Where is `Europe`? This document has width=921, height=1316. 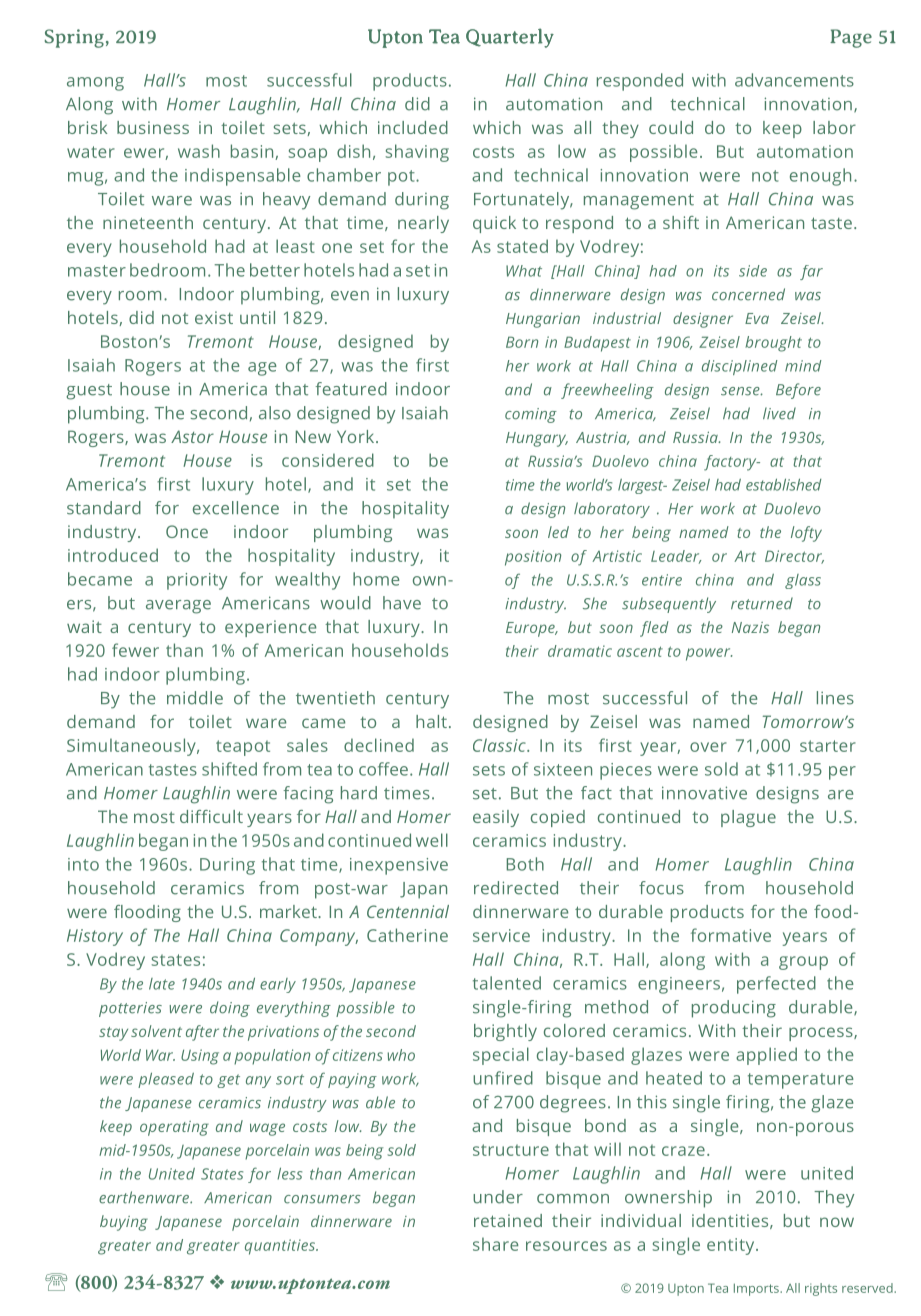
Europe is located at coordinates (531, 629).
